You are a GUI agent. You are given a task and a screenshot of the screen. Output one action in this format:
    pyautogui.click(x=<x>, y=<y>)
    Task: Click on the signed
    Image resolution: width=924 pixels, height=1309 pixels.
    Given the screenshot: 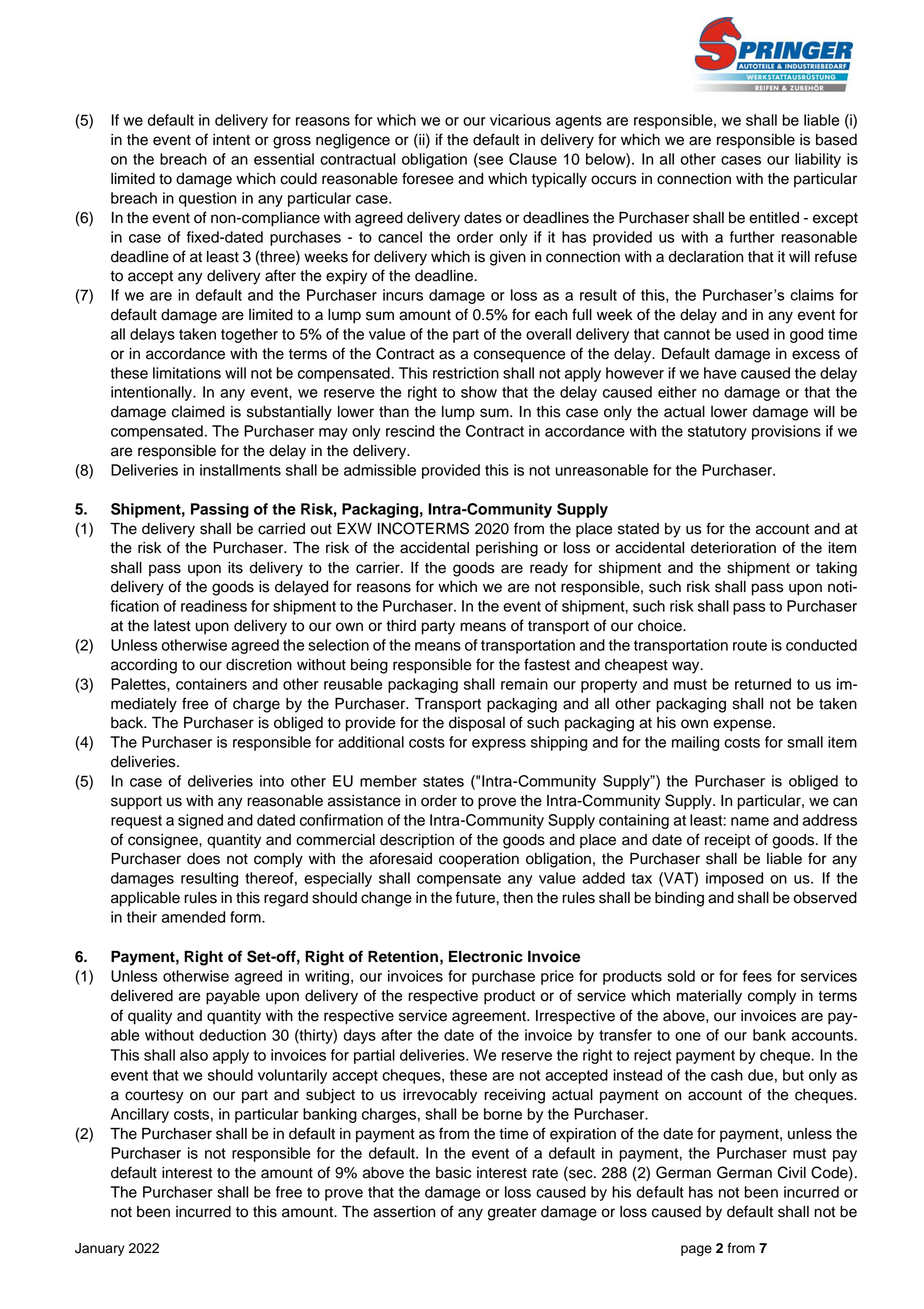 What is the action you would take?
    pyautogui.click(x=200, y=821)
